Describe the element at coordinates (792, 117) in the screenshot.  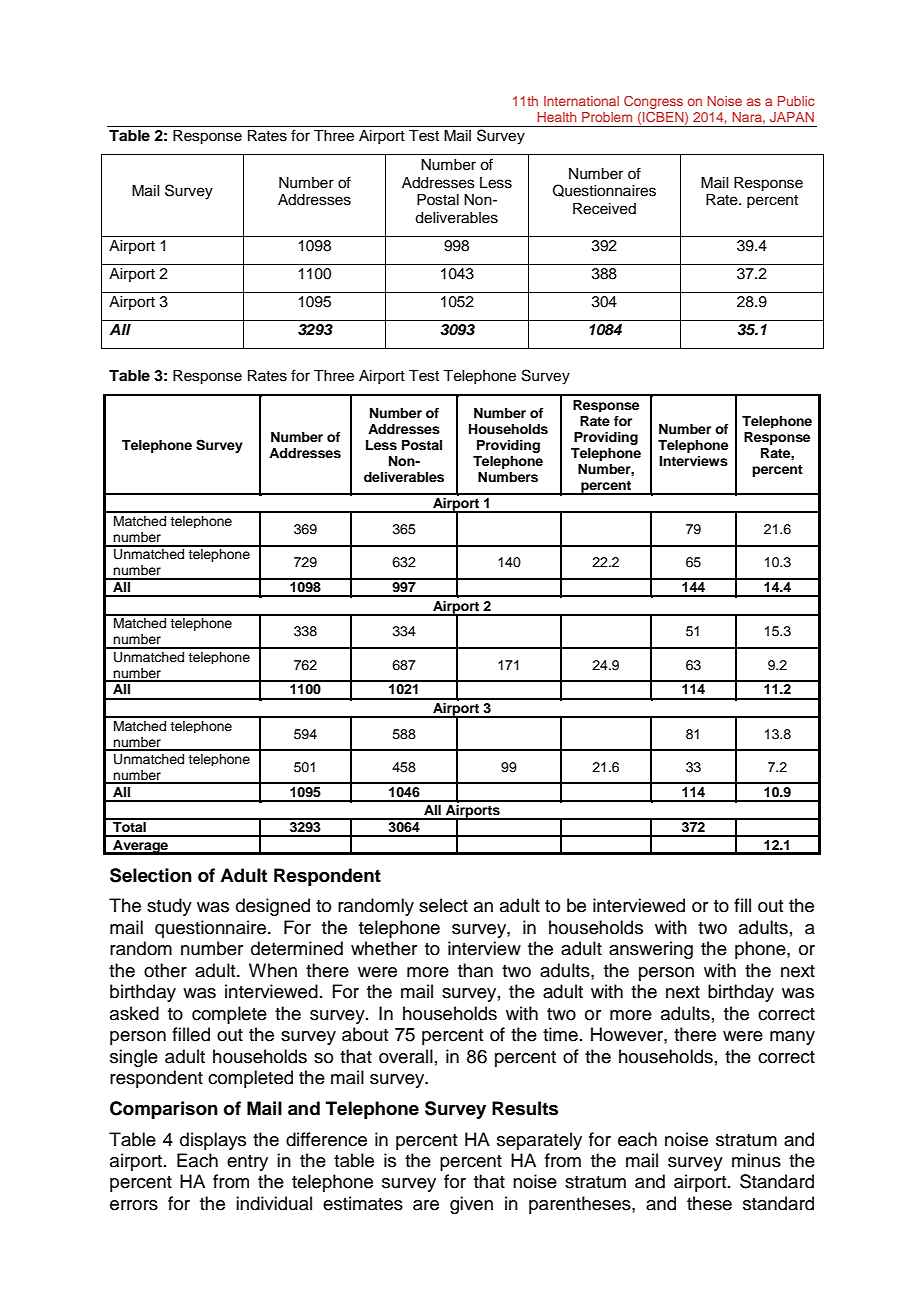
I see `JAPAN` at that location.
